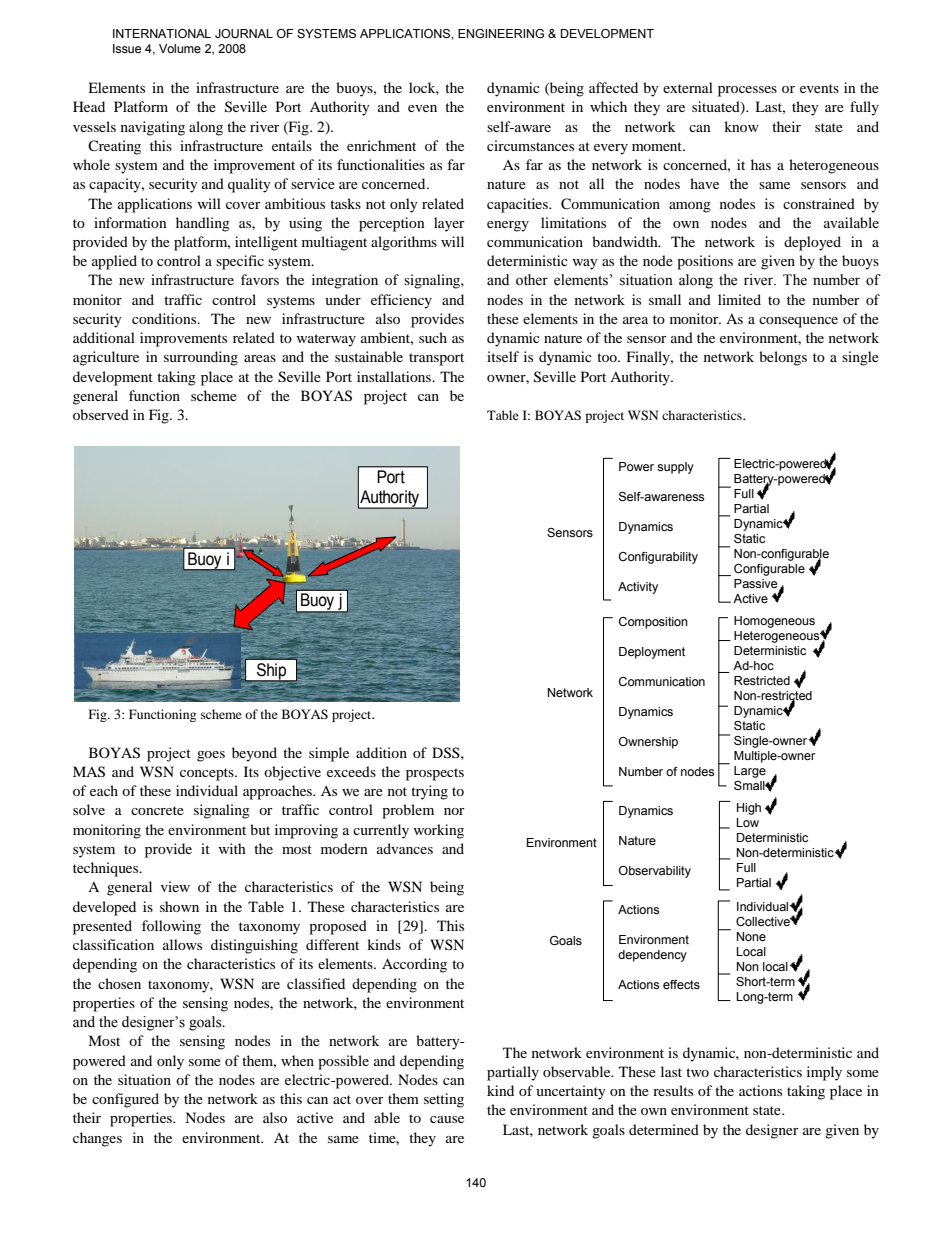 The width and height of the screenshot is (952, 1233). I want to click on setting, so click(444, 1100).
